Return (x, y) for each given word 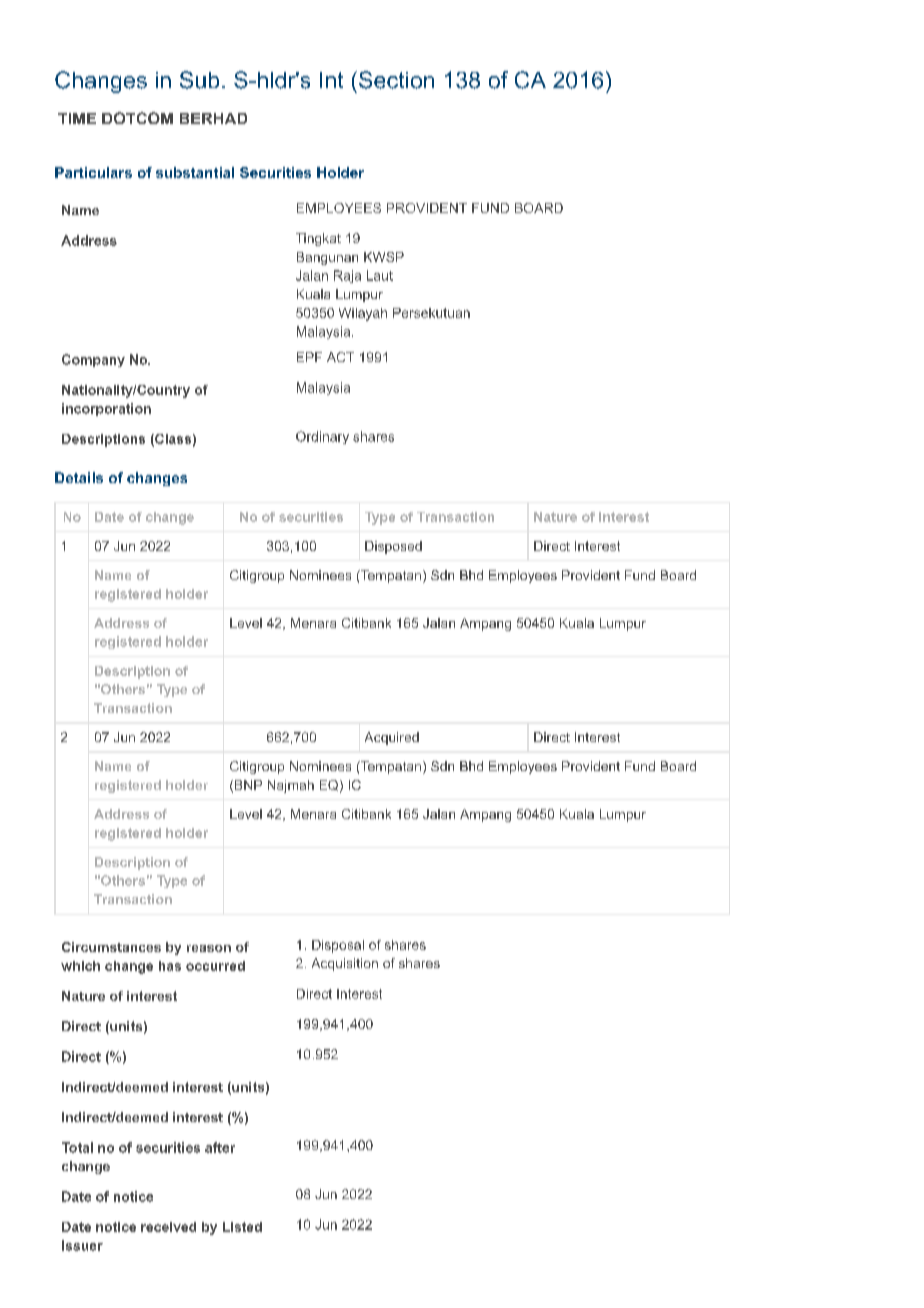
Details (79, 477)
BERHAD (213, 118)
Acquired (392, 738)
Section (395, 80)
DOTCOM (137, 118)
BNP (247, 786)
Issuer (82, 1245)
